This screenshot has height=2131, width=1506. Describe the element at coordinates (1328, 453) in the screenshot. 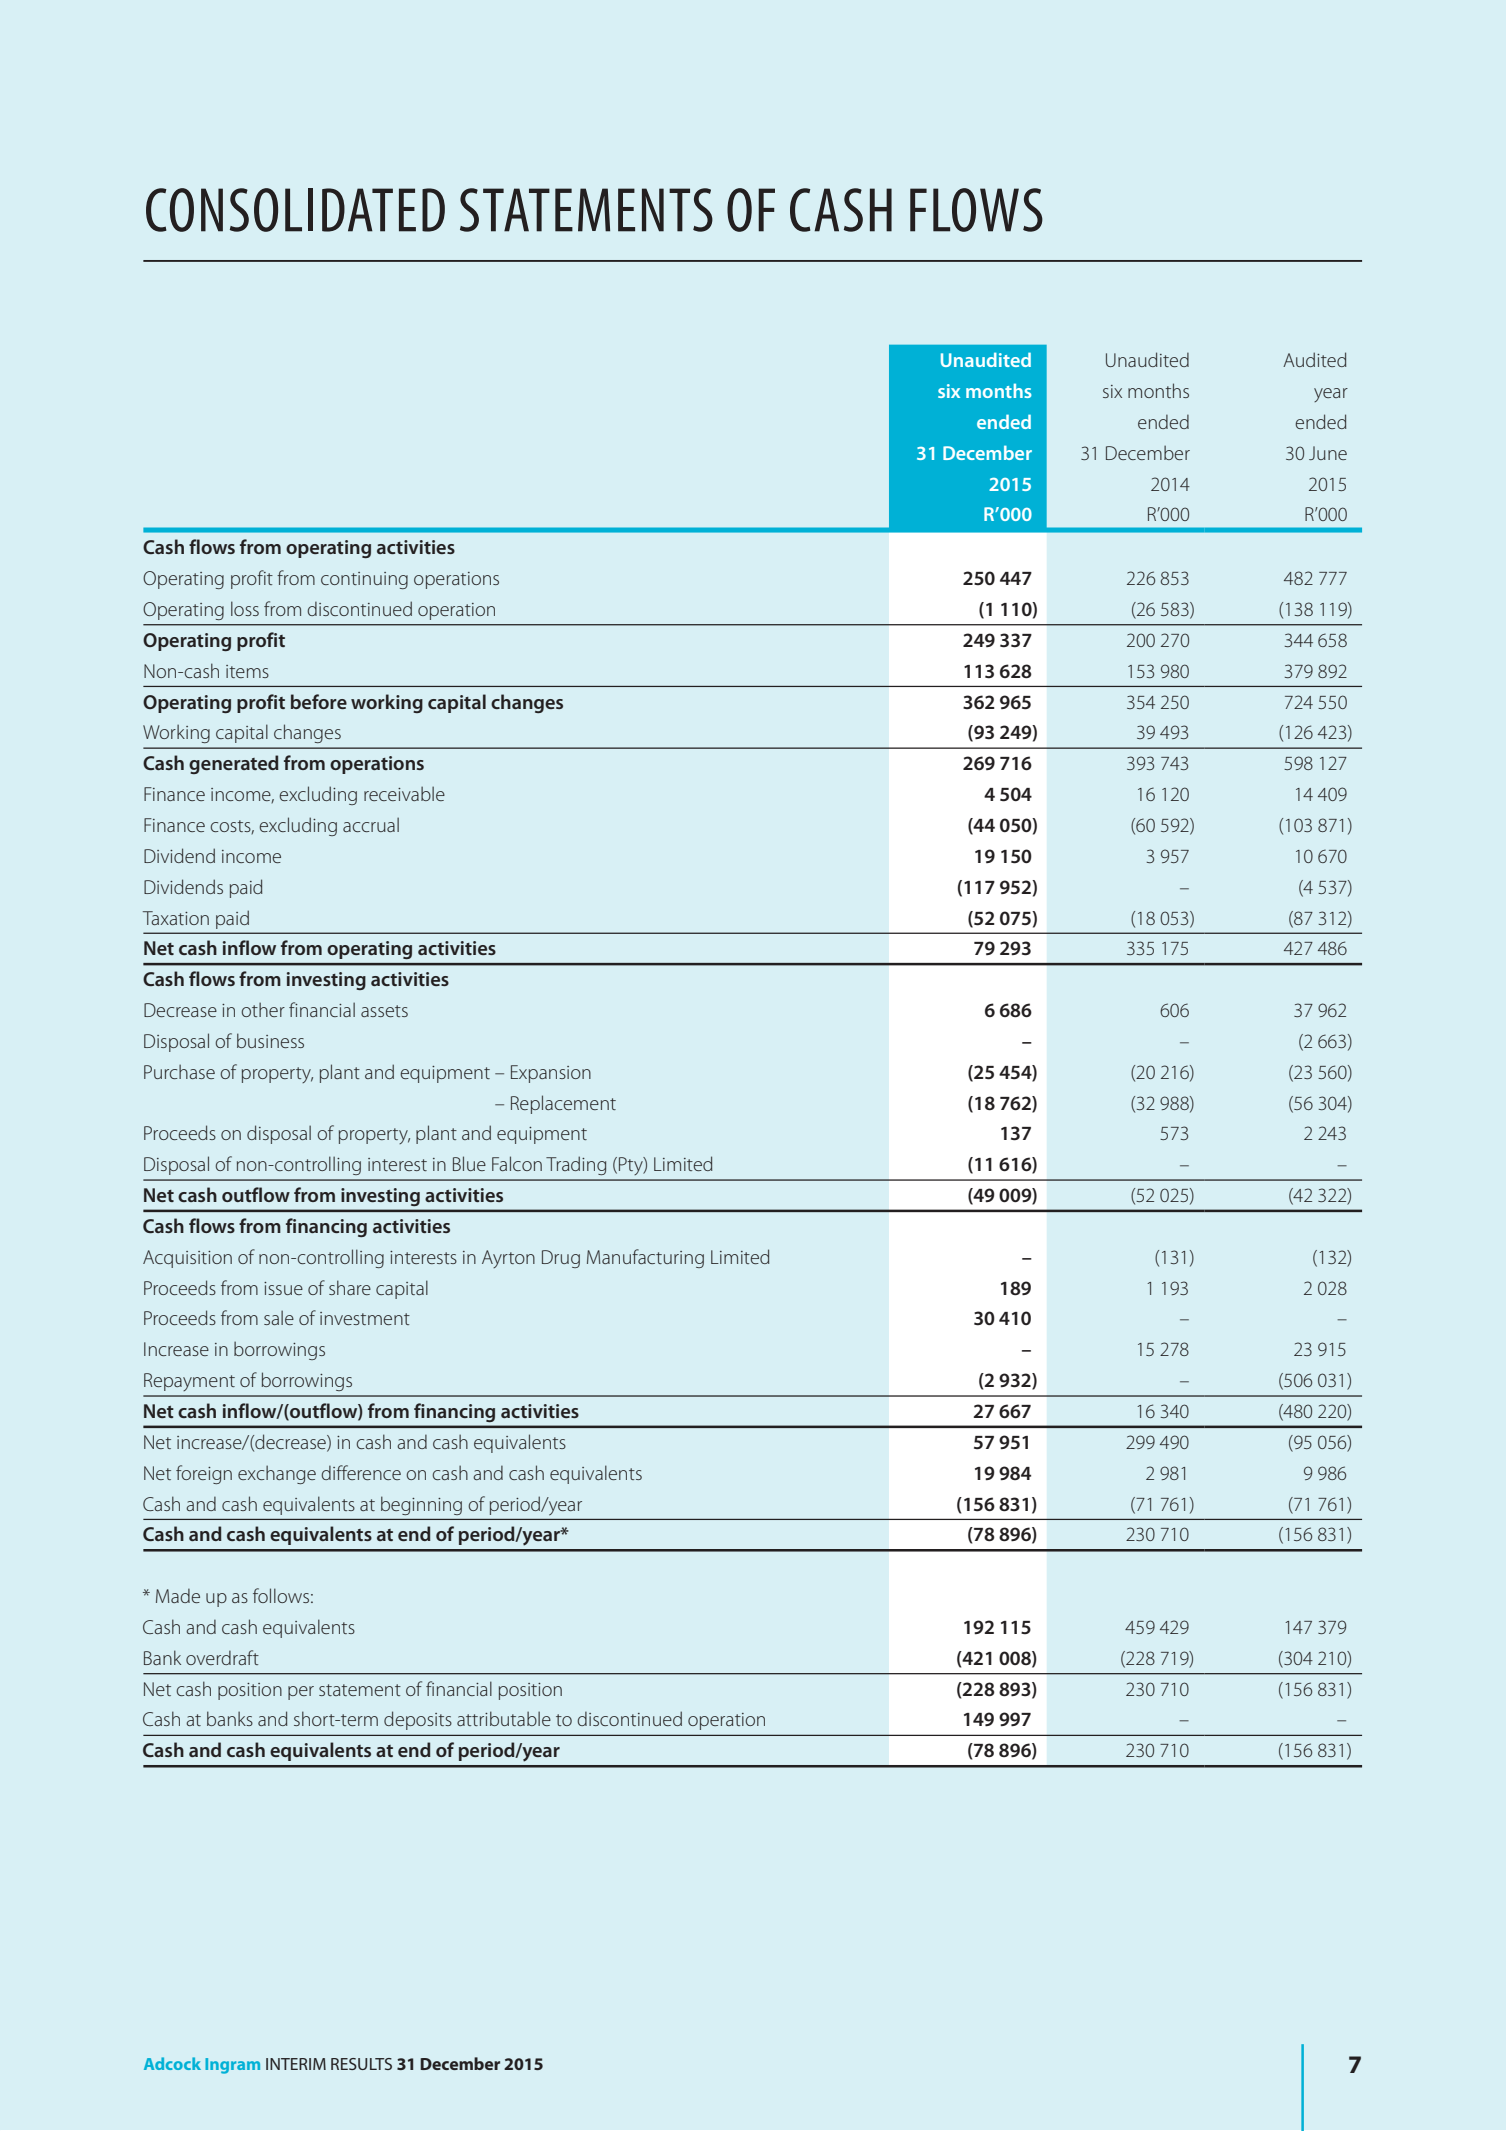

I see `June` at that location.
